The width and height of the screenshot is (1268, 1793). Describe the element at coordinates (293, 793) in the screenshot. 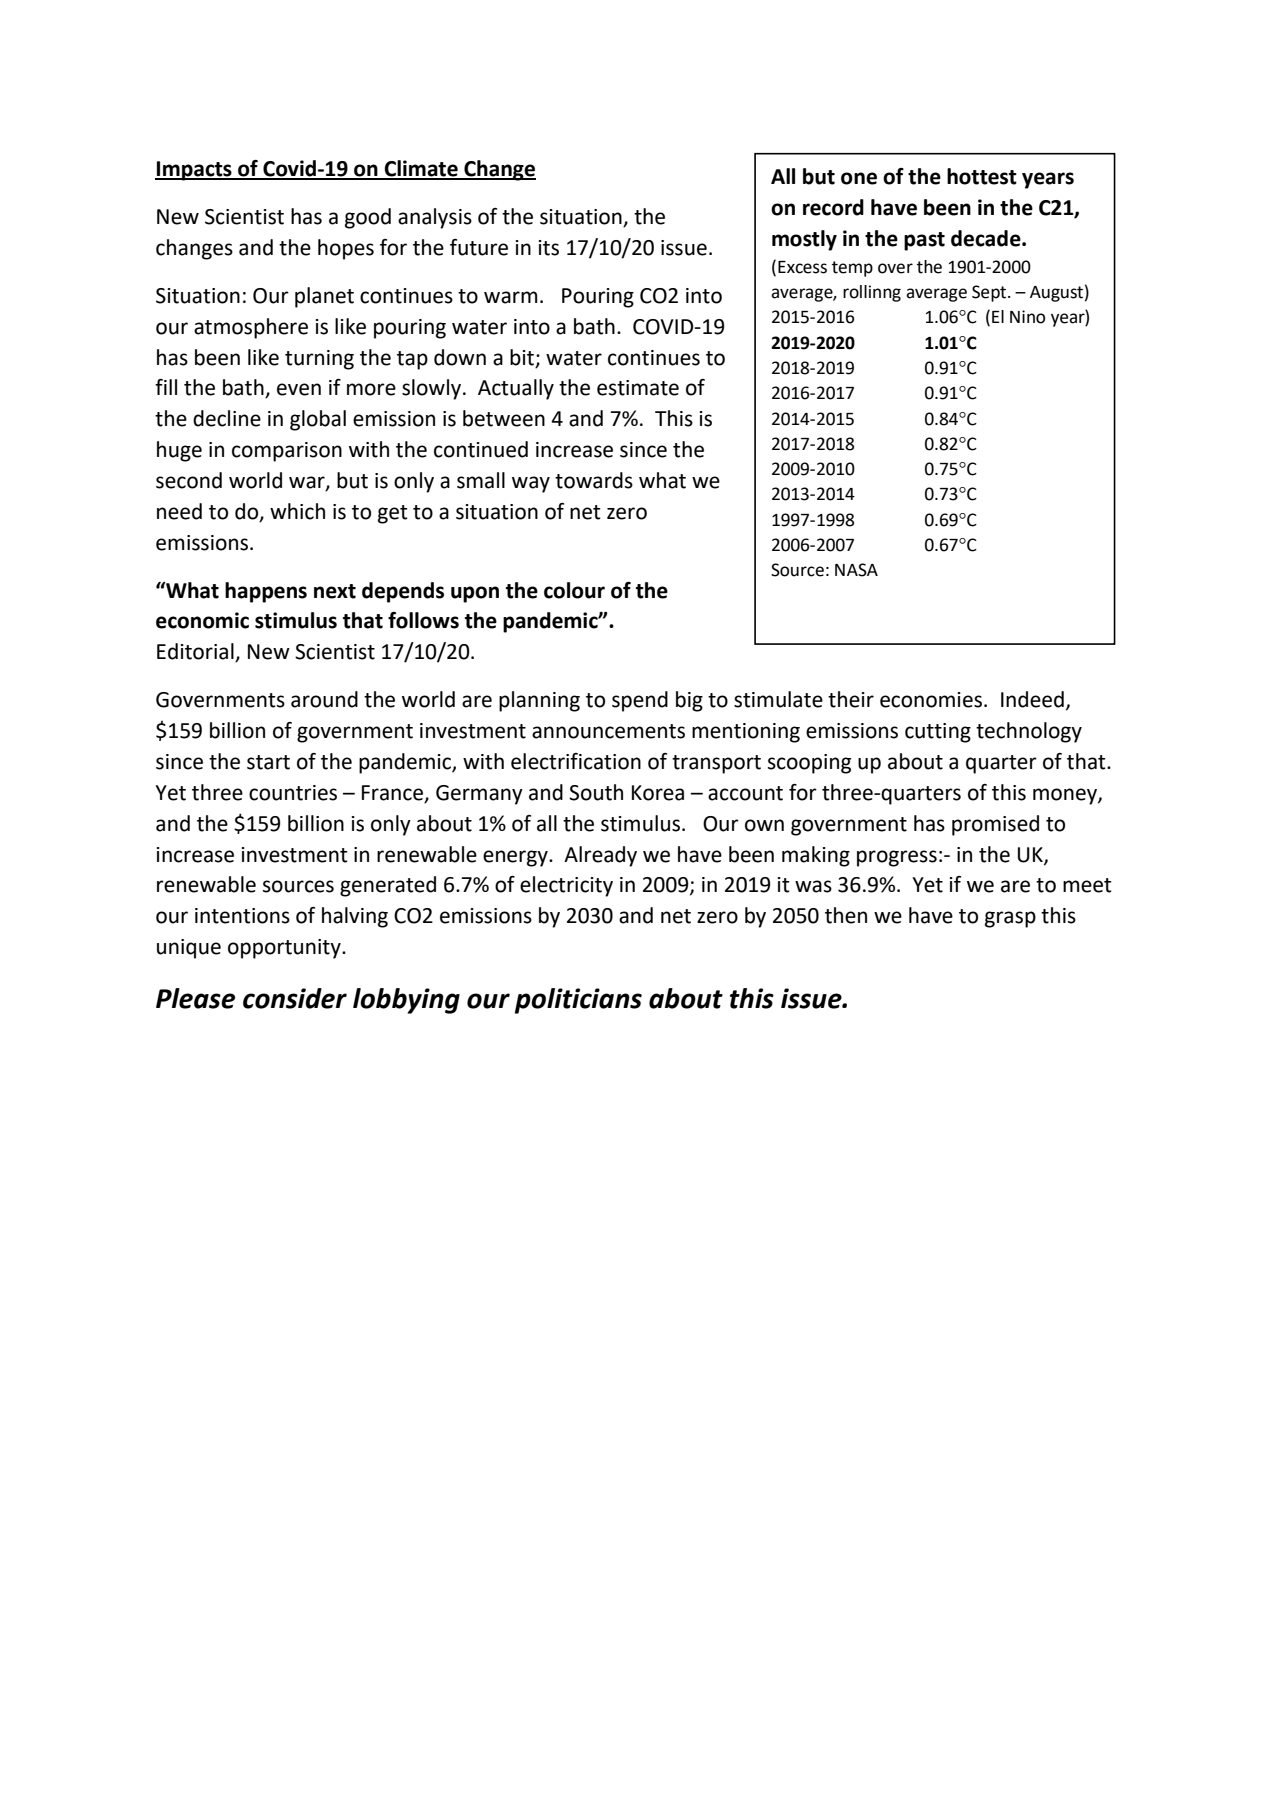

I see `countries` at that location.
